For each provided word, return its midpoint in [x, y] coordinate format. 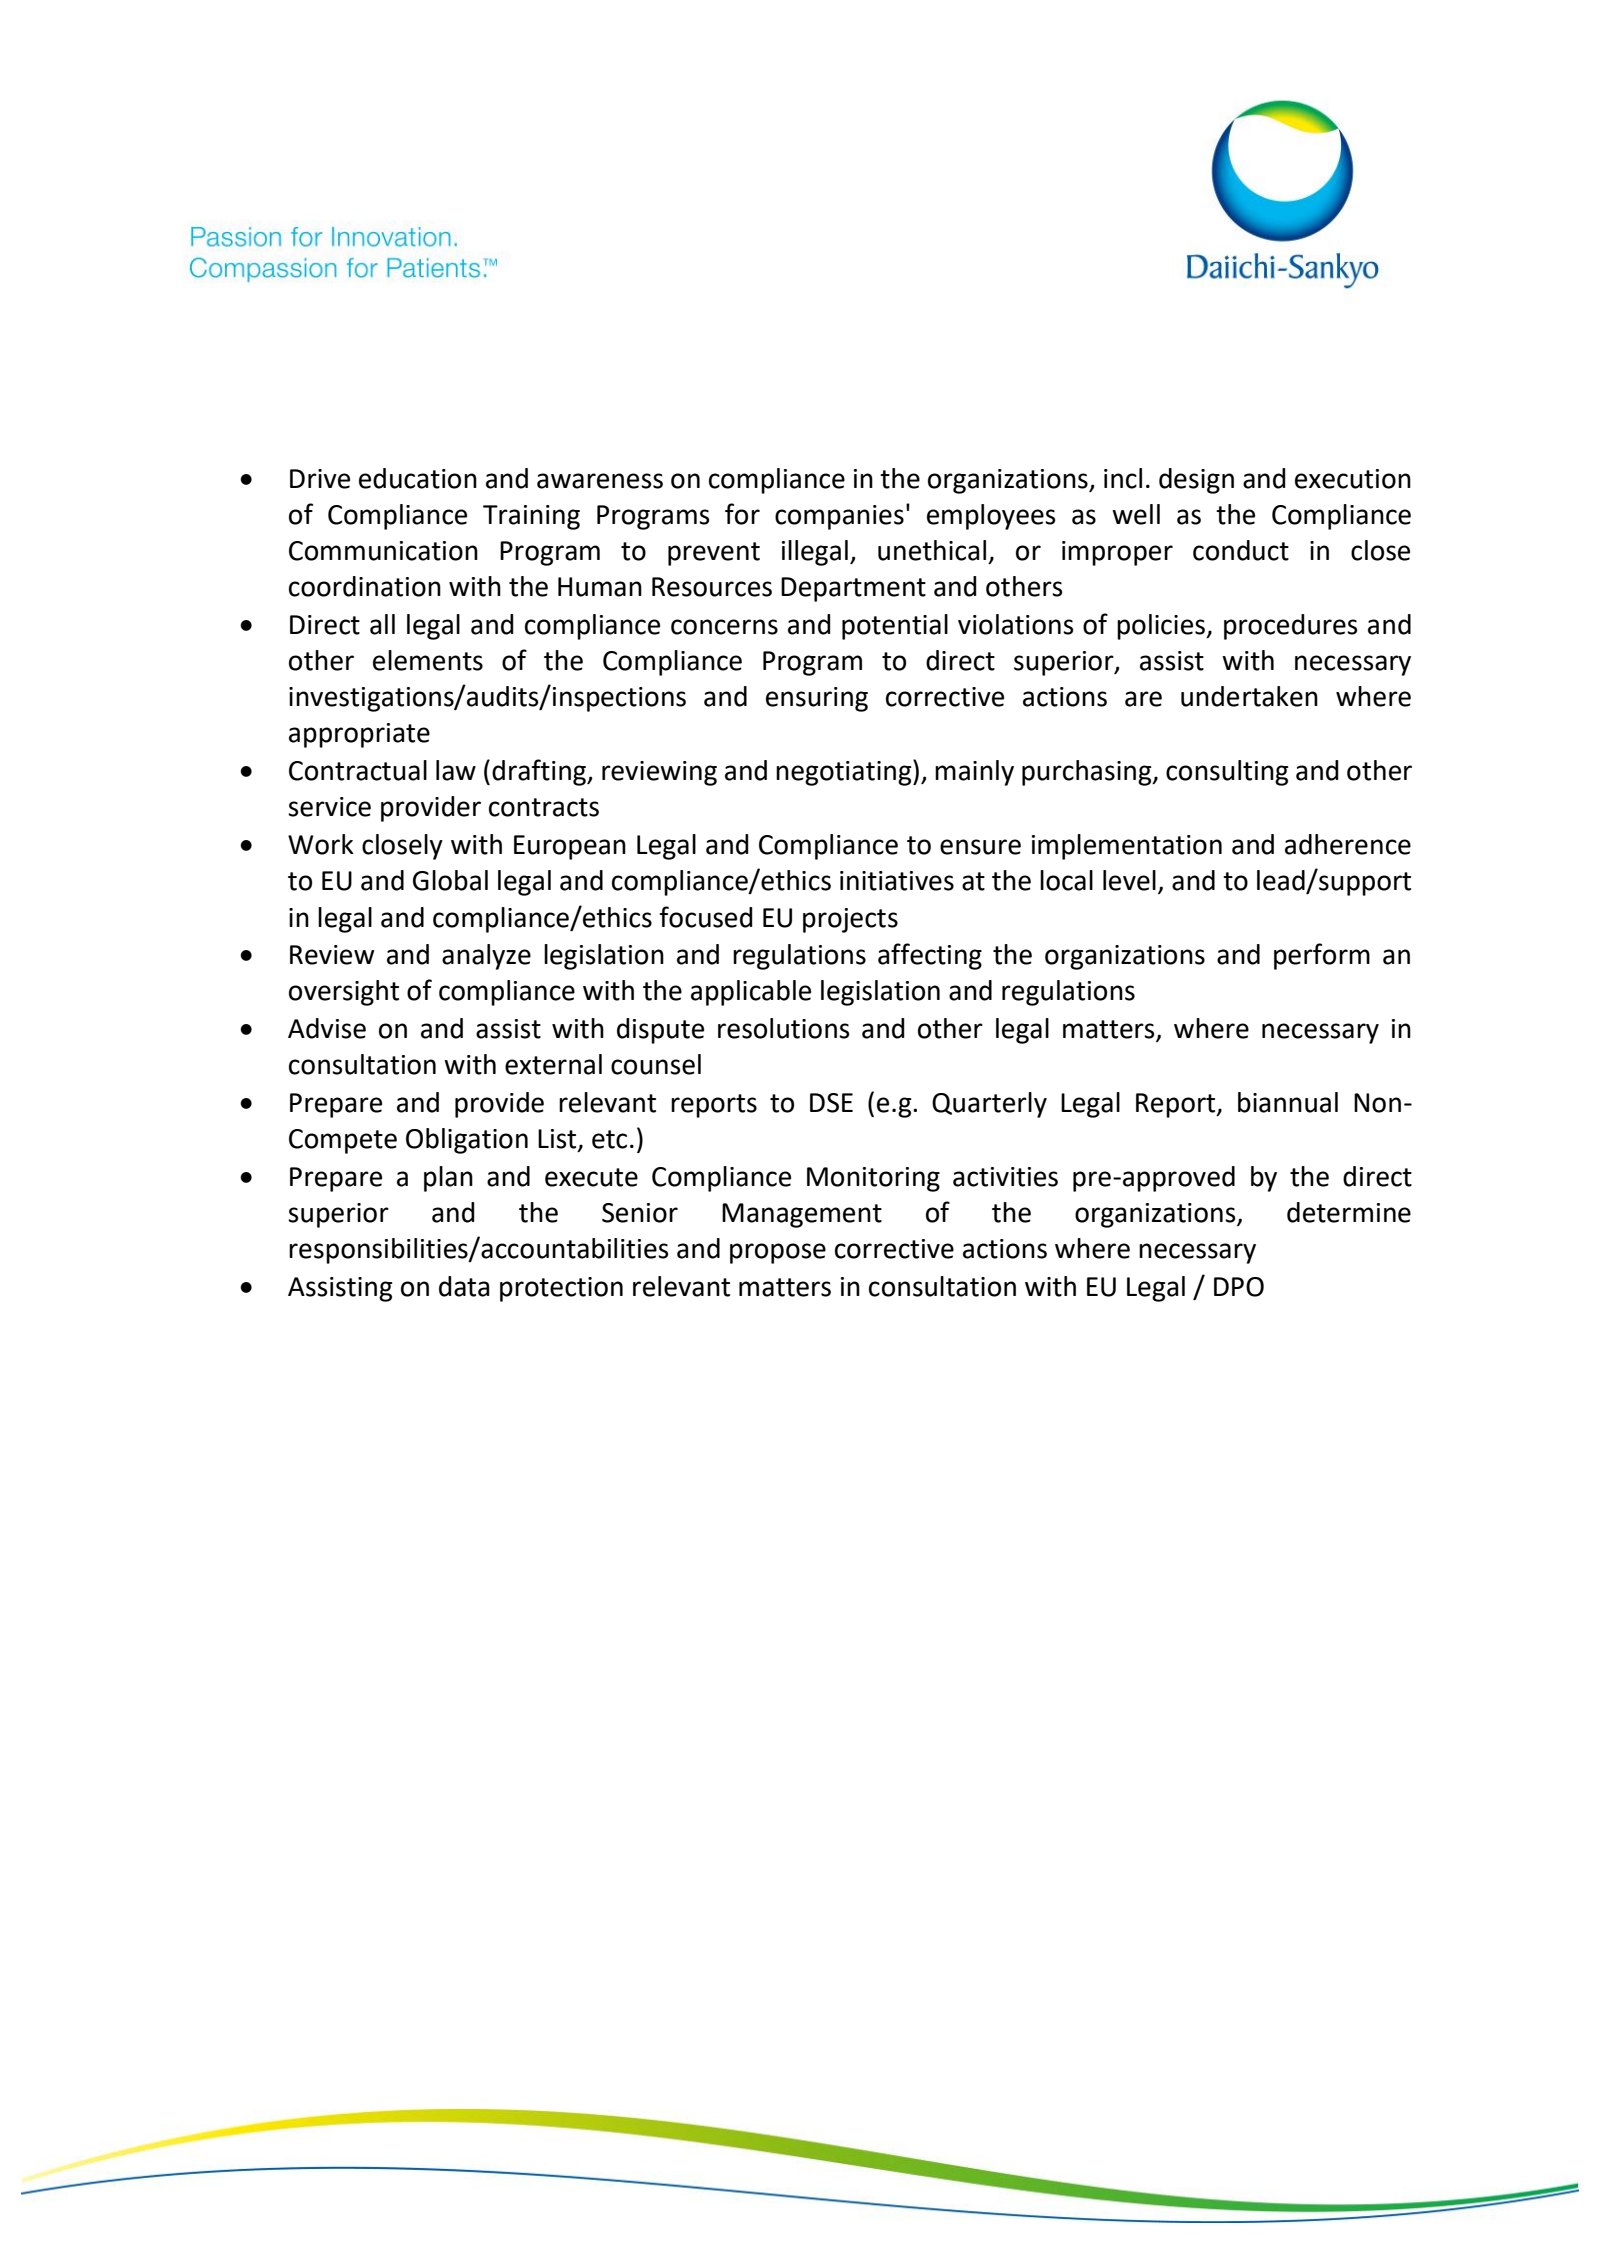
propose [778, 1253]
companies [839, 517]
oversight [344, 993]
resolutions [783, 1028]
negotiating [845, 772]
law [456, 770]
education [418, 478]
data [464, 1286]
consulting [1227, 773]
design [1196, 481]
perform [1322, 956]
